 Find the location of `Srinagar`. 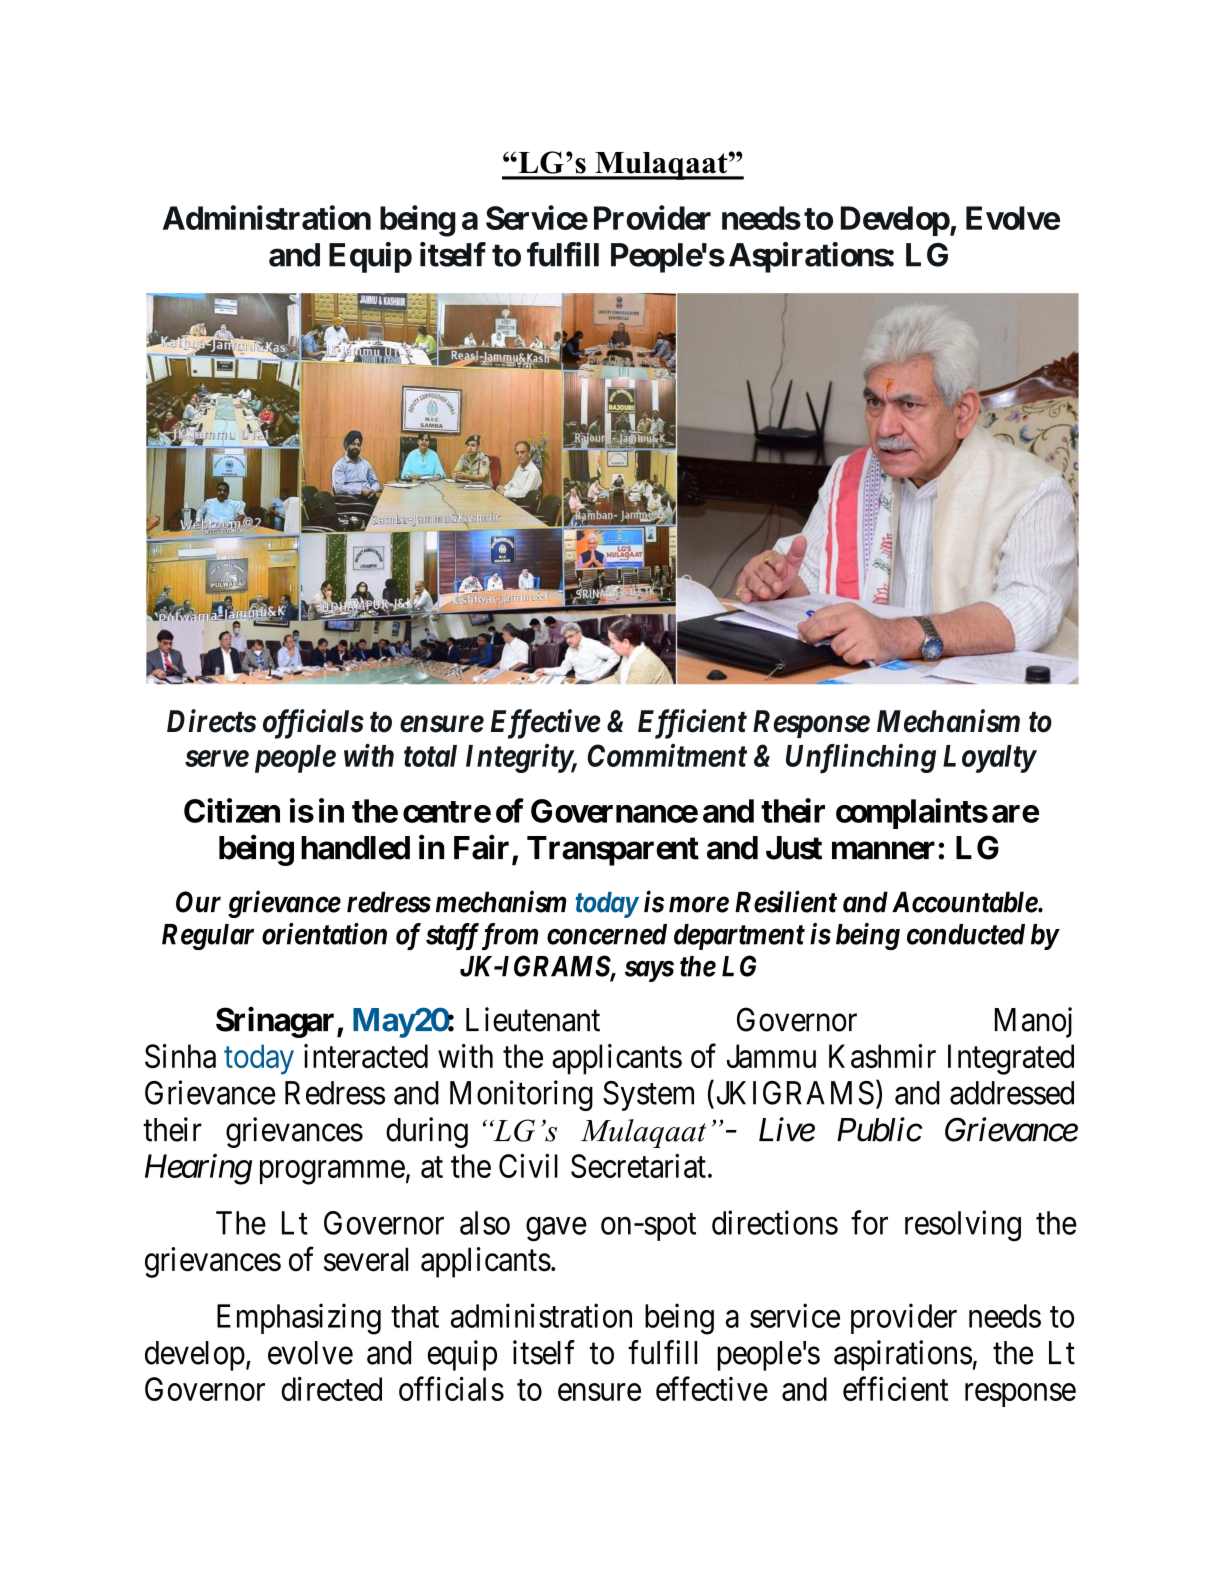

Srinagar is located at coordinates (277, 1022).
